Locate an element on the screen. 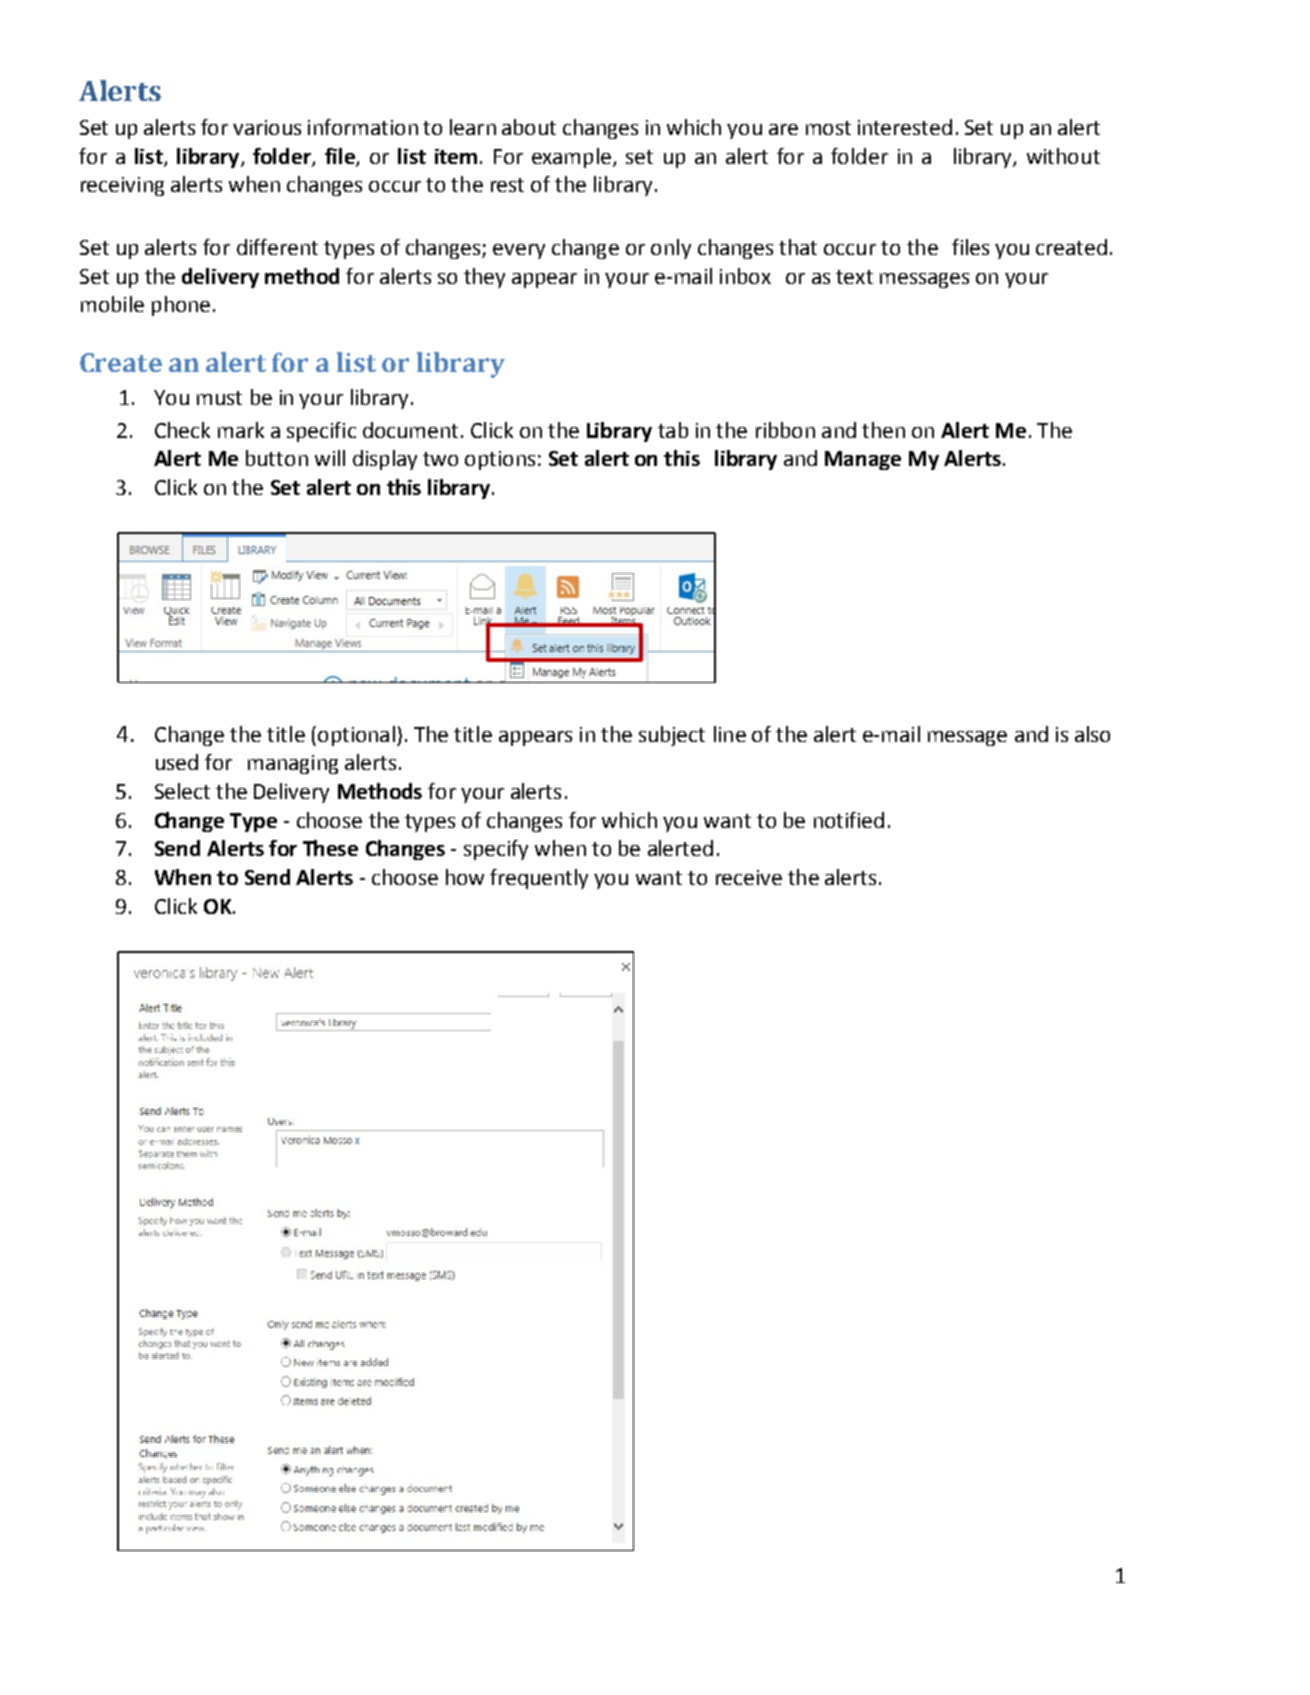 The height and width of the screenshot is (1695, 1310). will is located at coordinates (330, 458).
